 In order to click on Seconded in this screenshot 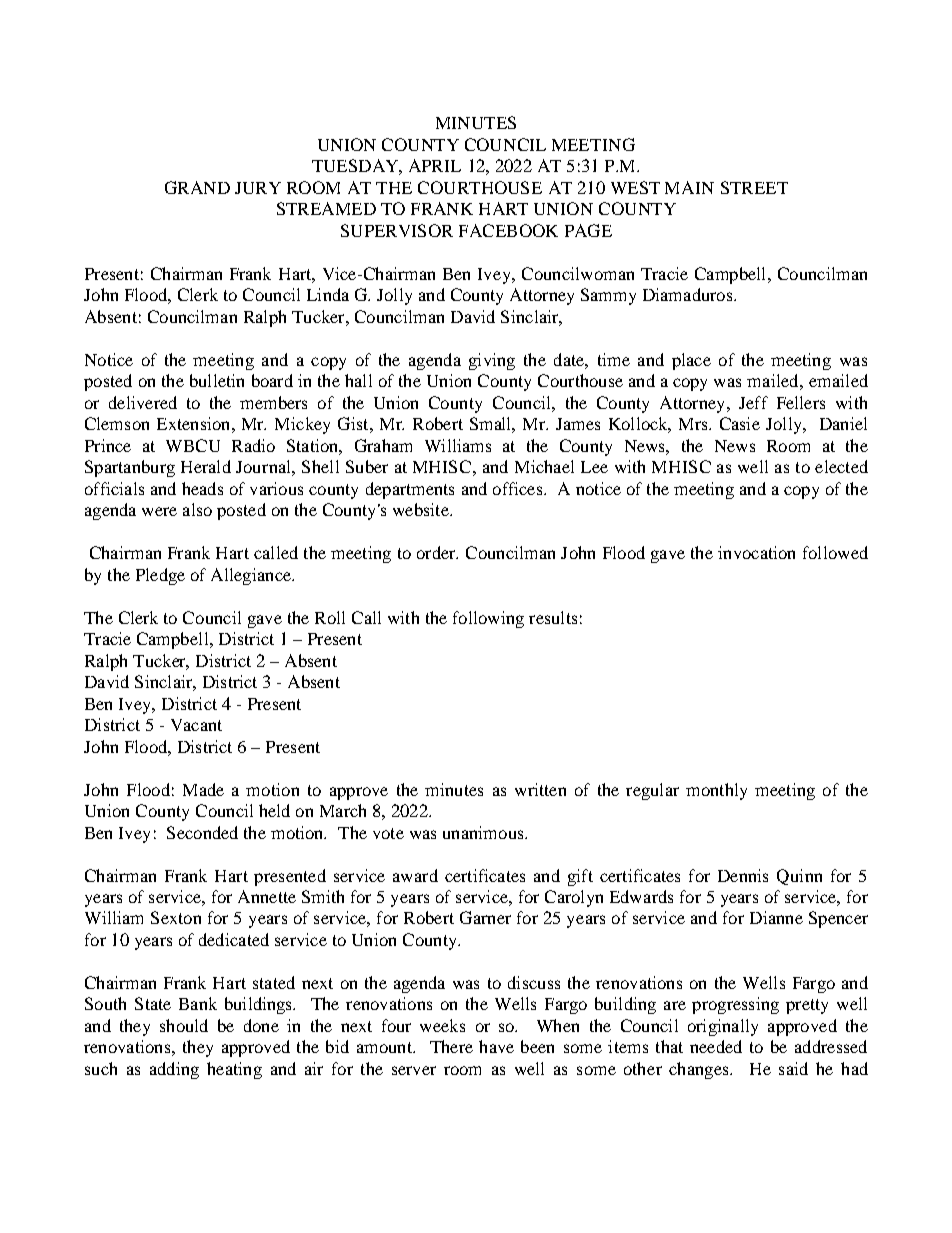, I will do `click(202, 832)`.
